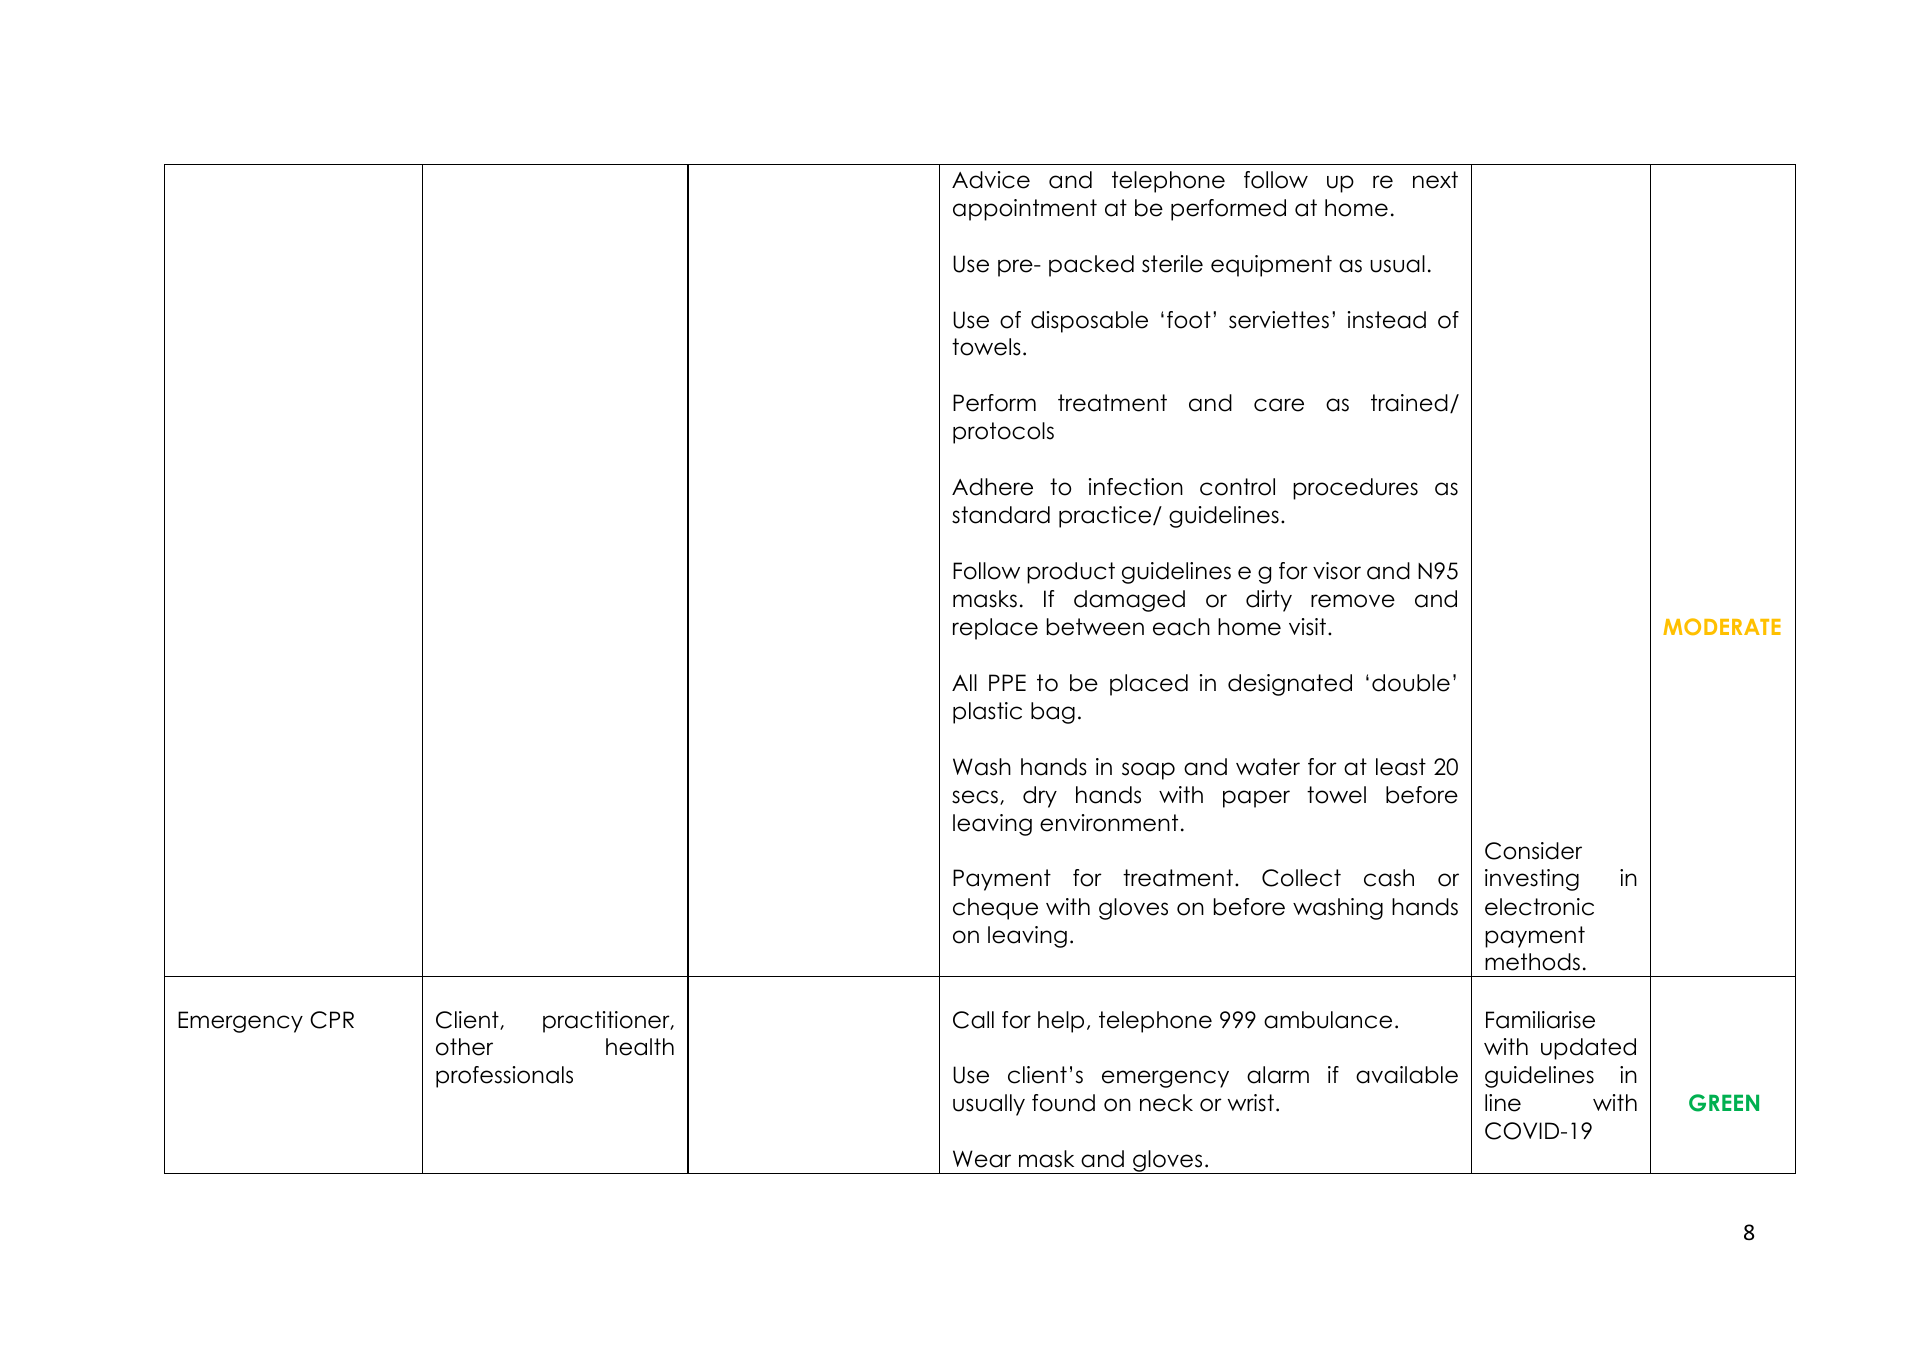 Image resolution: width=1919 pixels, height=1357 pixels. Describe the element at coordinates (992, 487) in the screenshot. I see `Adhere` at that location.
